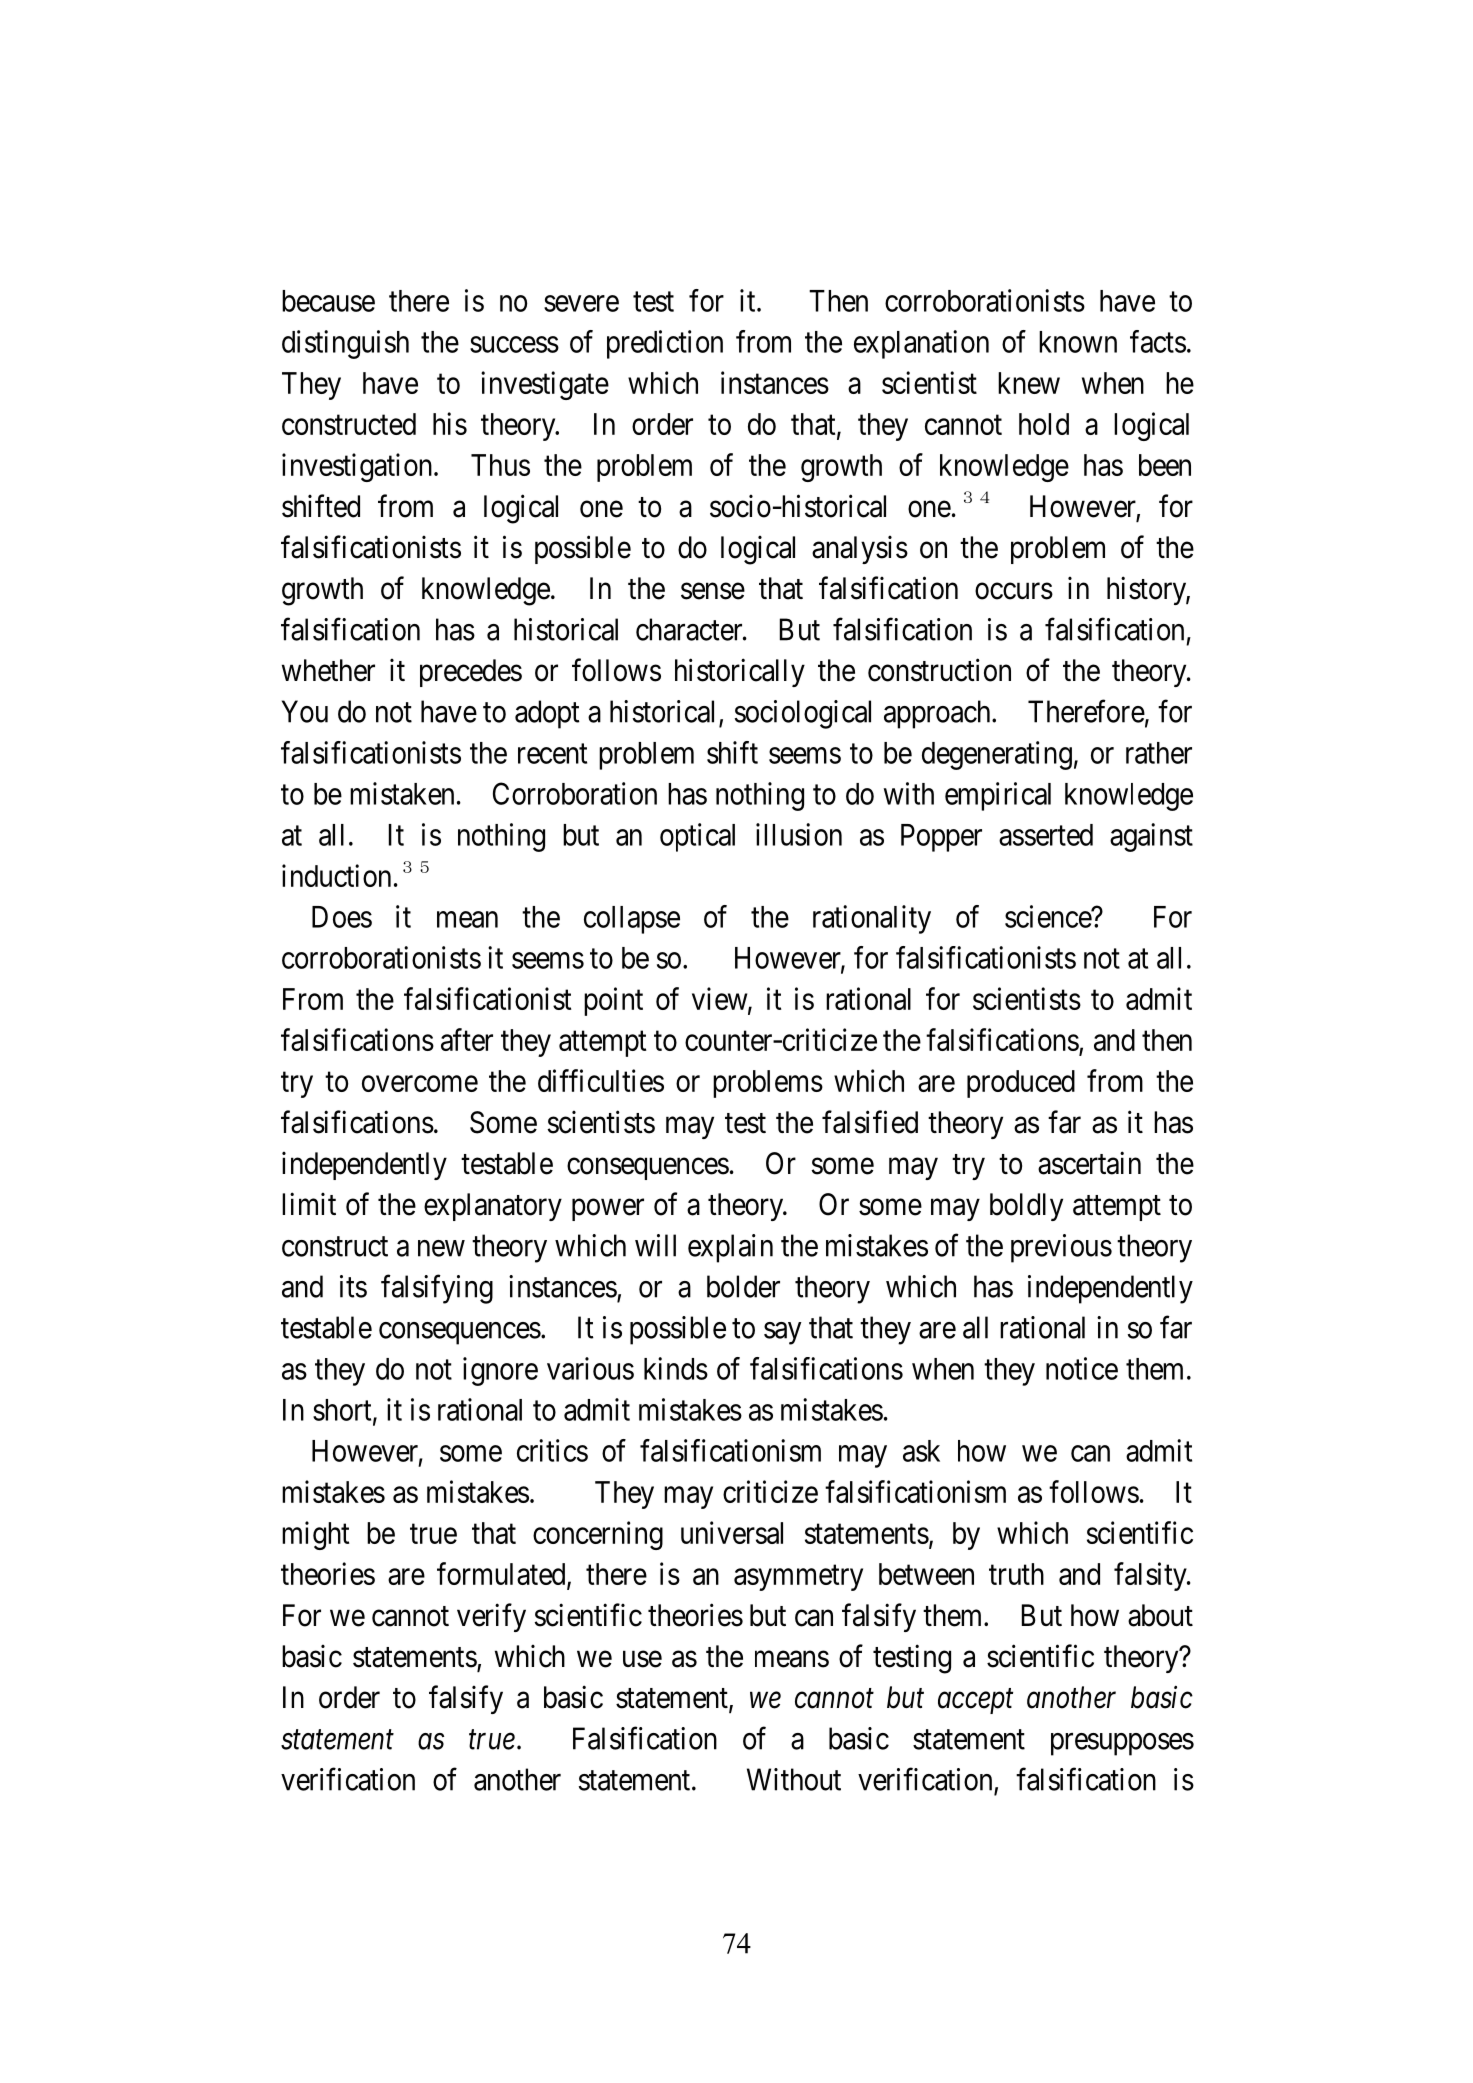 This screenshot has width=1473, height=2083. I want to click on accept, so click(975, 1701).
